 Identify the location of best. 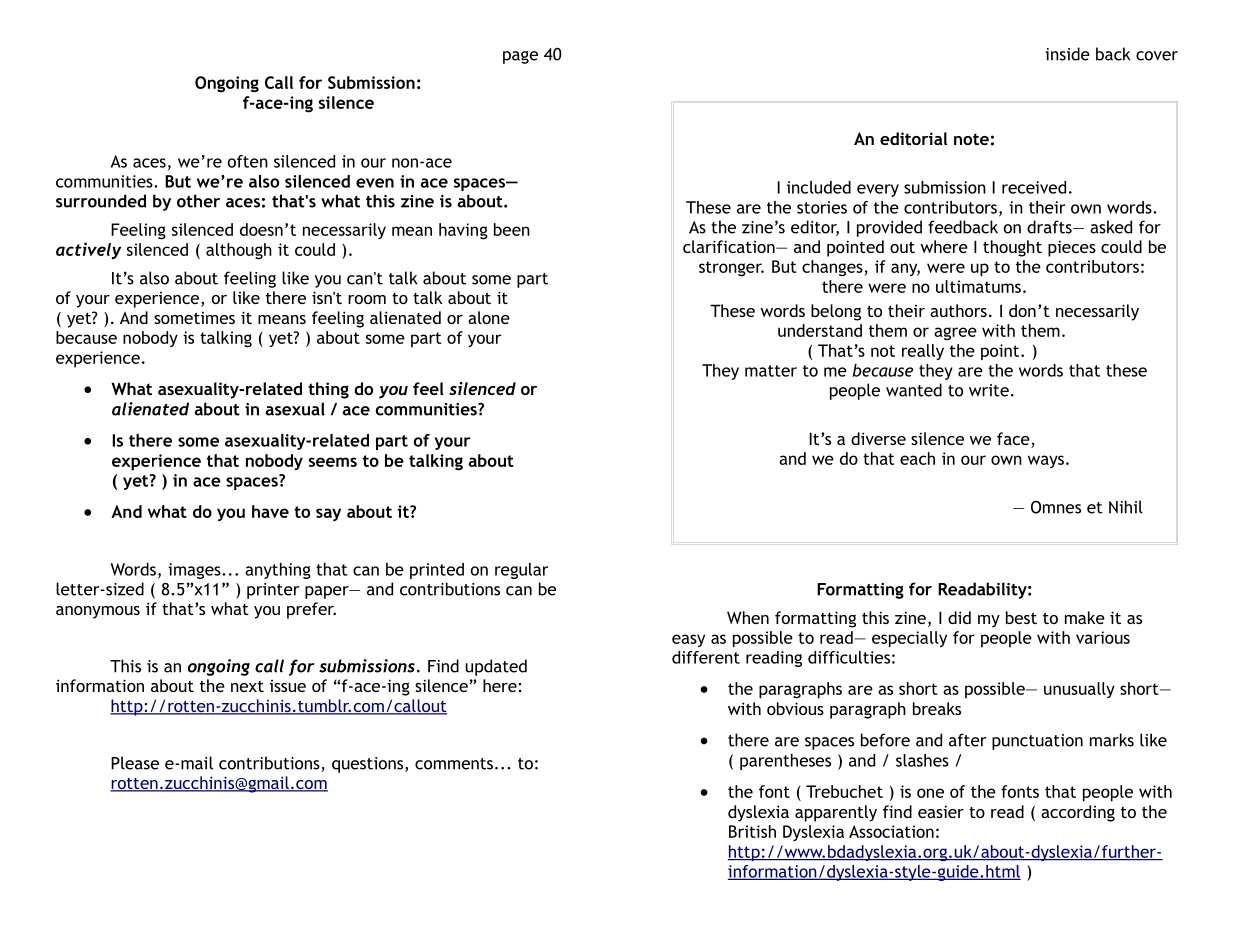
(1021, 617).
